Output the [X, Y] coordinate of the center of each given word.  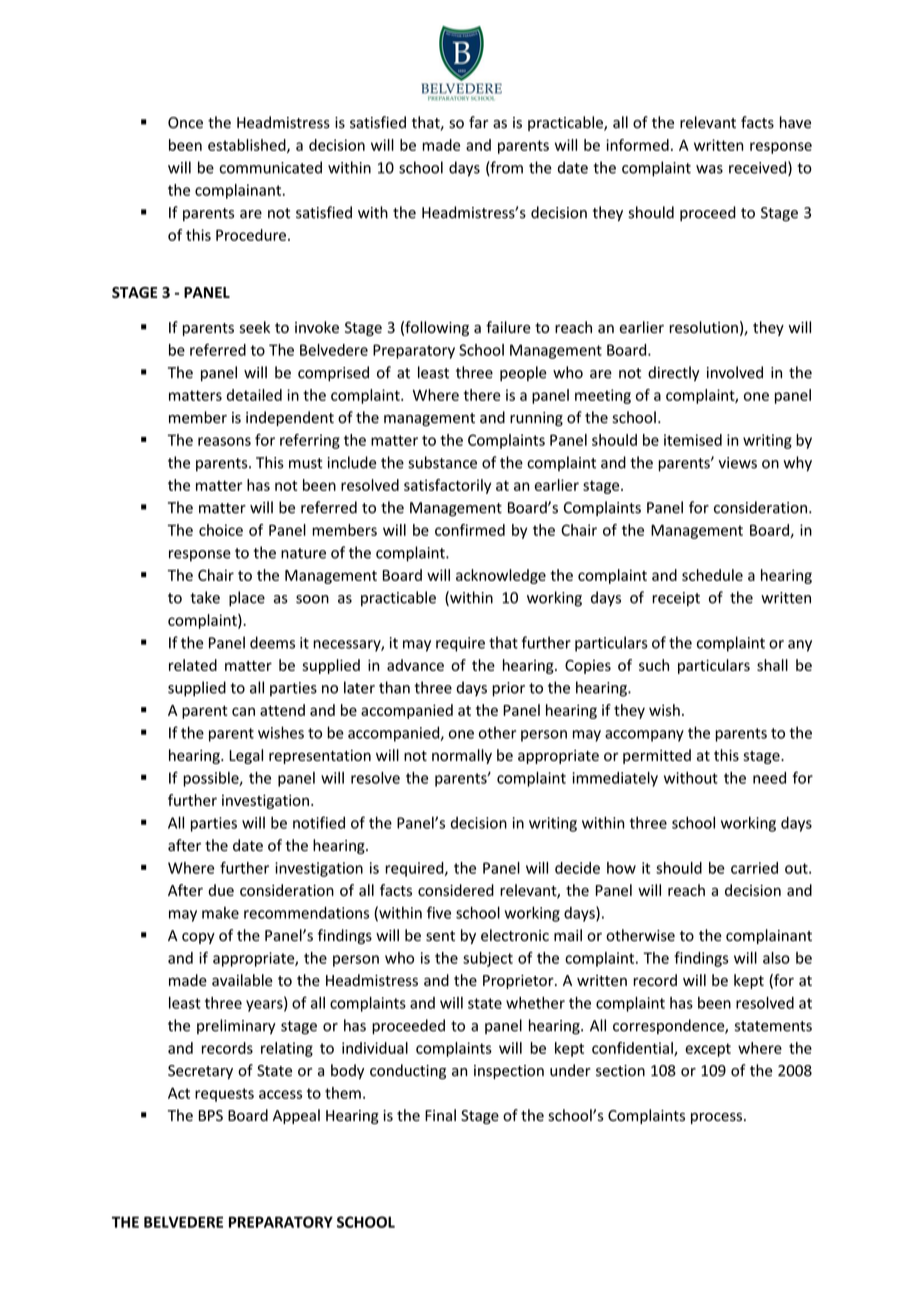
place [247, 599]
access [280, 1094]
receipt [676, 599]
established [248, 146]
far [478, 122]
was [709, 169]
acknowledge [501, 576]
